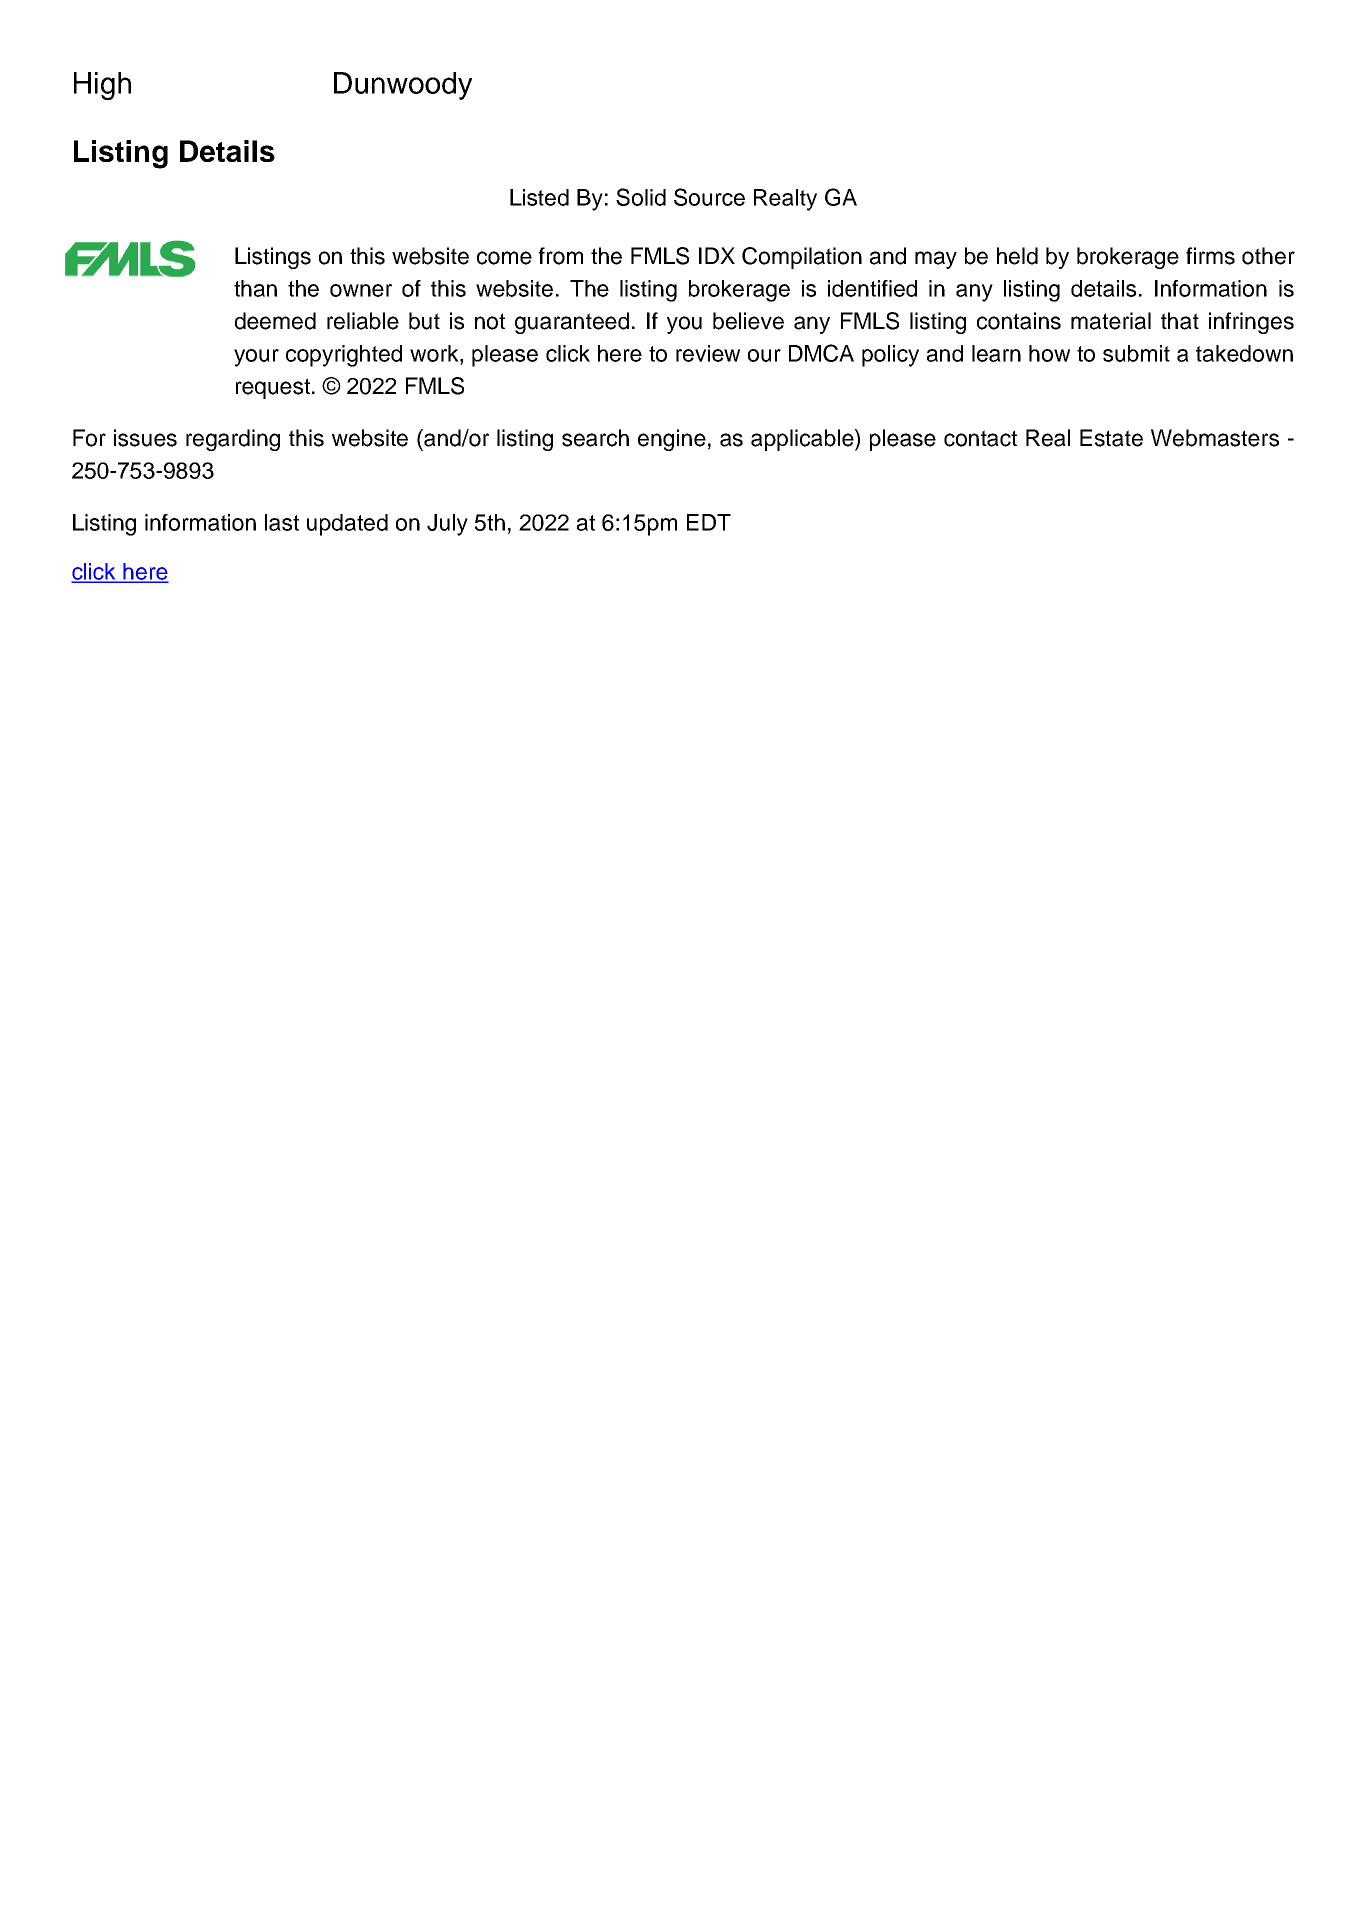 The height and width of the screenshot is (1932, 1366). I want to click on Solid, so click(641, 197).
